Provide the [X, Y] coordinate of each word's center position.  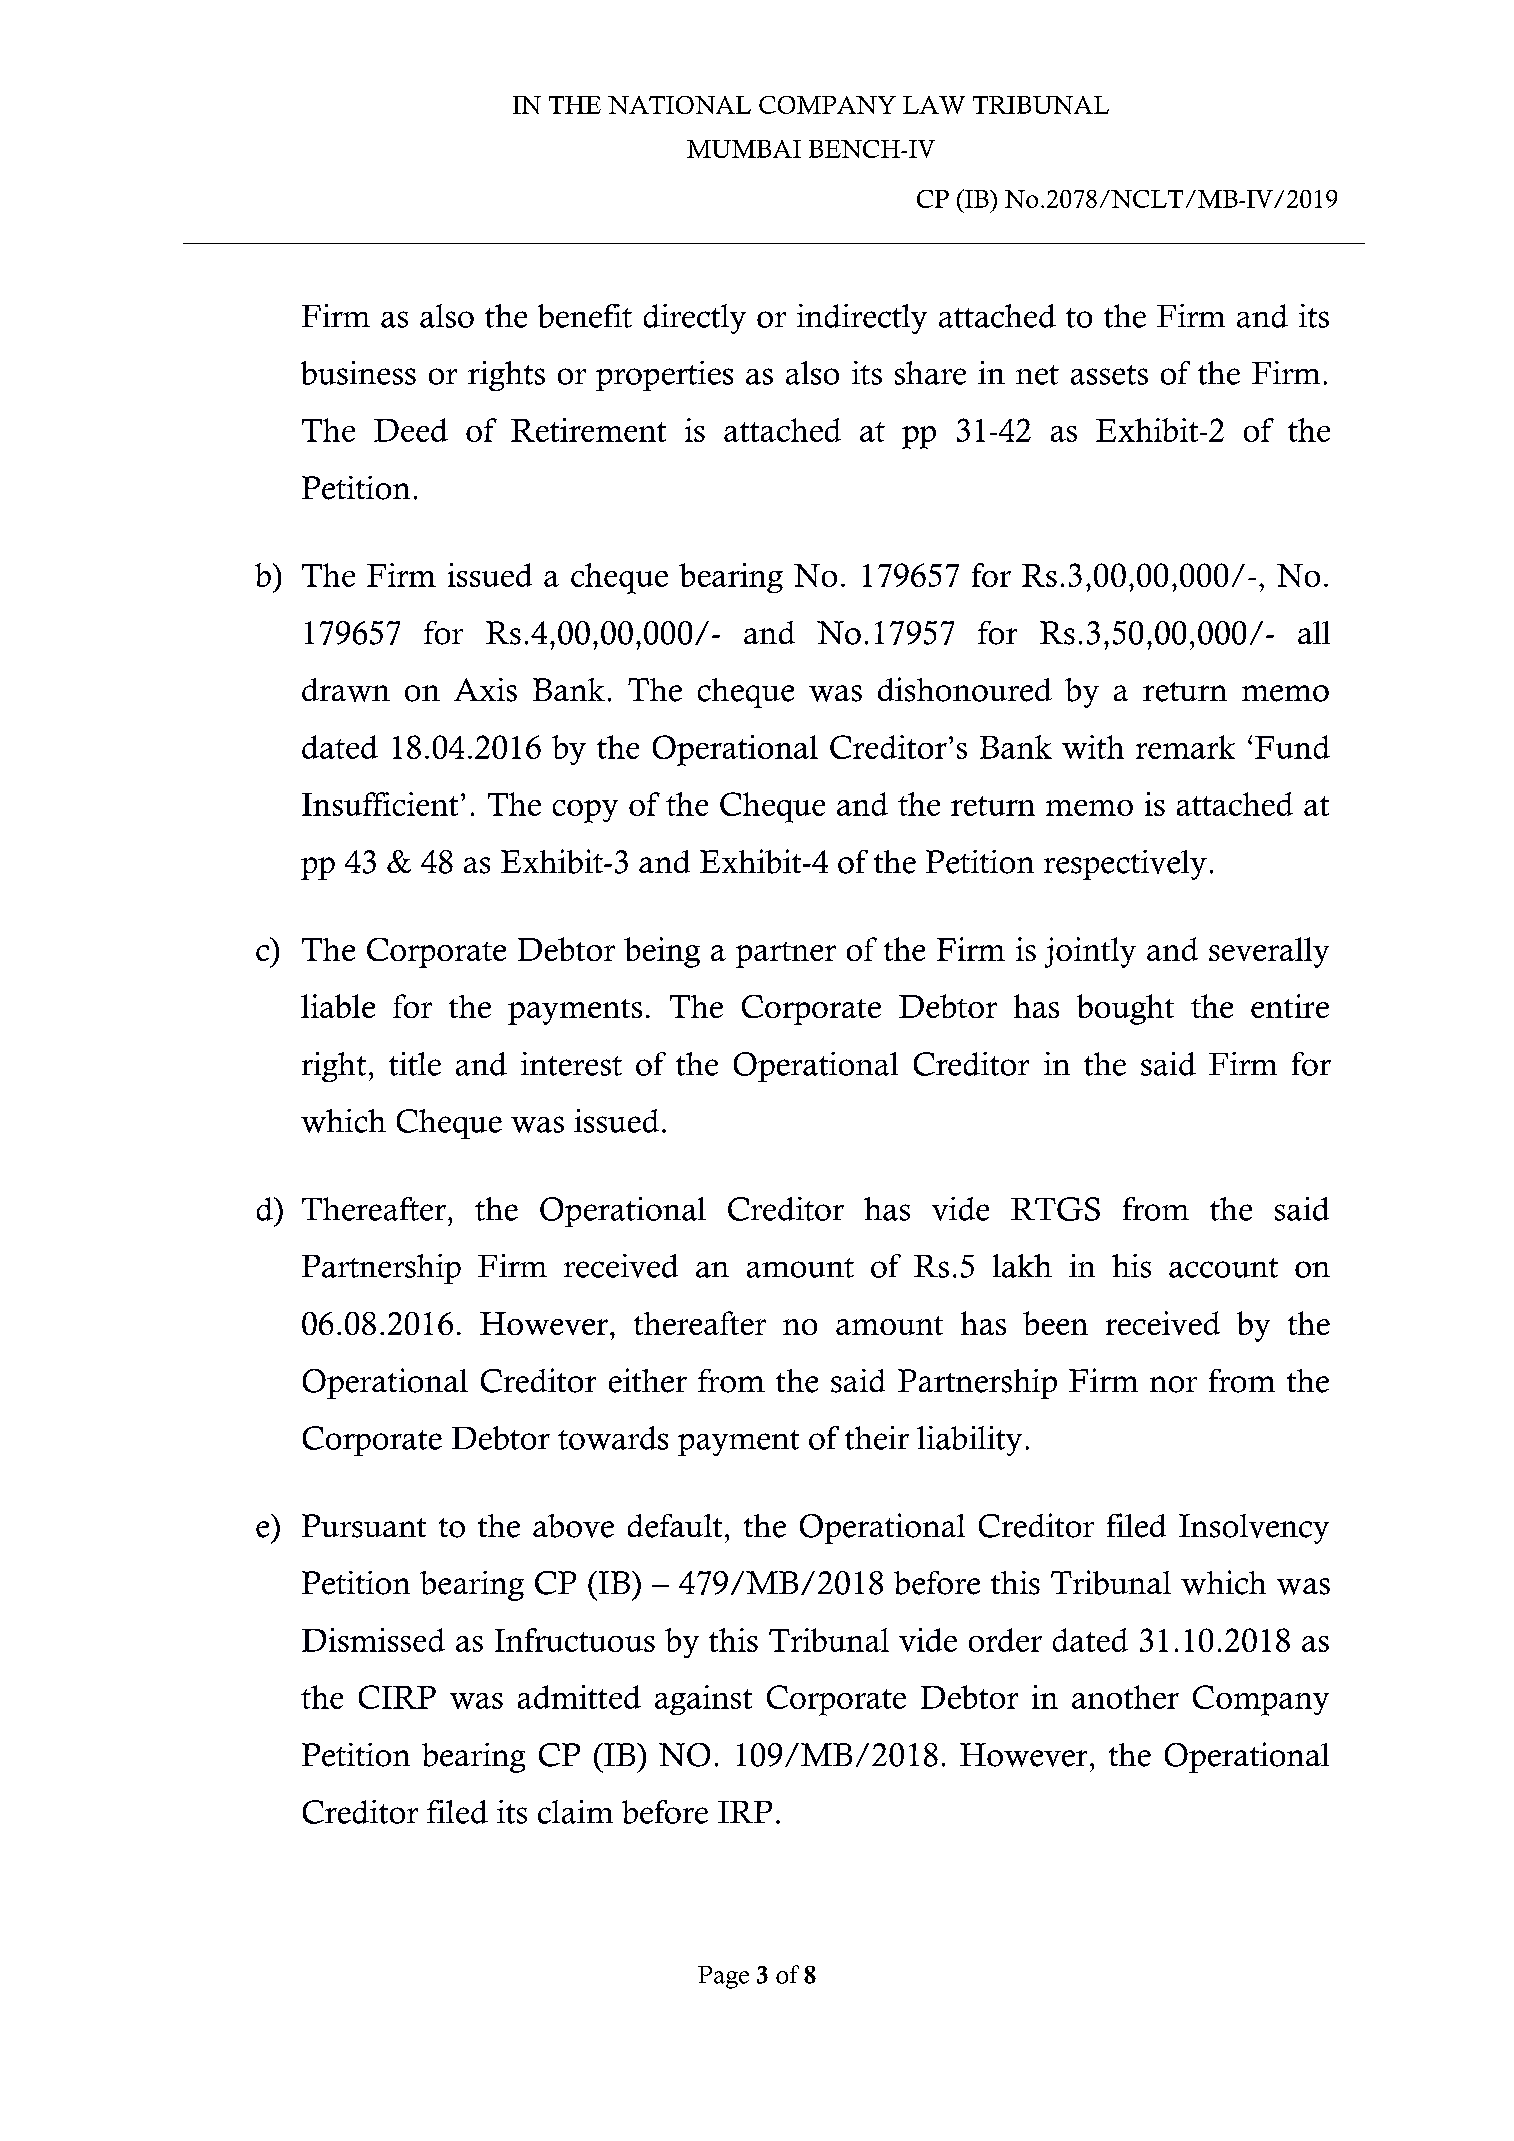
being [662, 952]
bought [1125, 1009]
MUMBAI [744, 149]
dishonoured [965, 689]
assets [1109, 375]
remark [1185, 747]
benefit [585, 316]
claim [575, 1812]
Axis [485, 690]
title [415, 1064]
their [877, 1438]
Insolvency [1254, 1529]
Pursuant [364, 1526]
